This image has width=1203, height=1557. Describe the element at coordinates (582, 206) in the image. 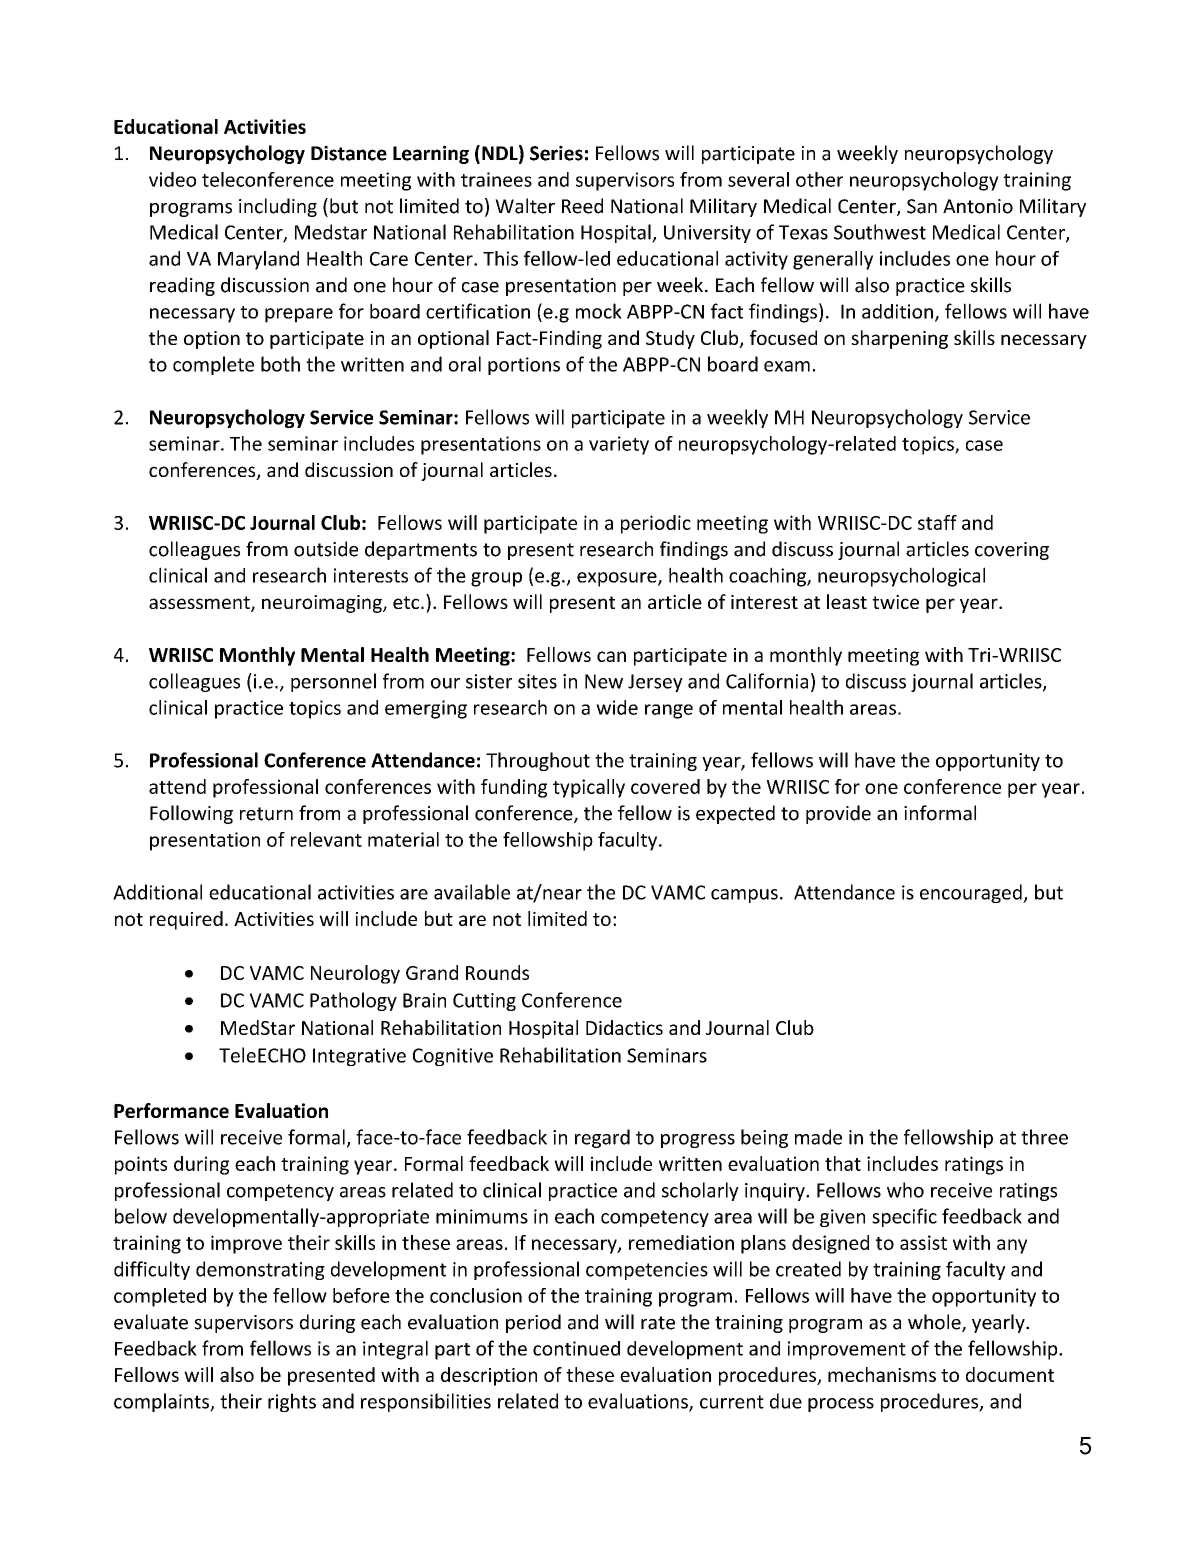

I see `Reed` at that location.
